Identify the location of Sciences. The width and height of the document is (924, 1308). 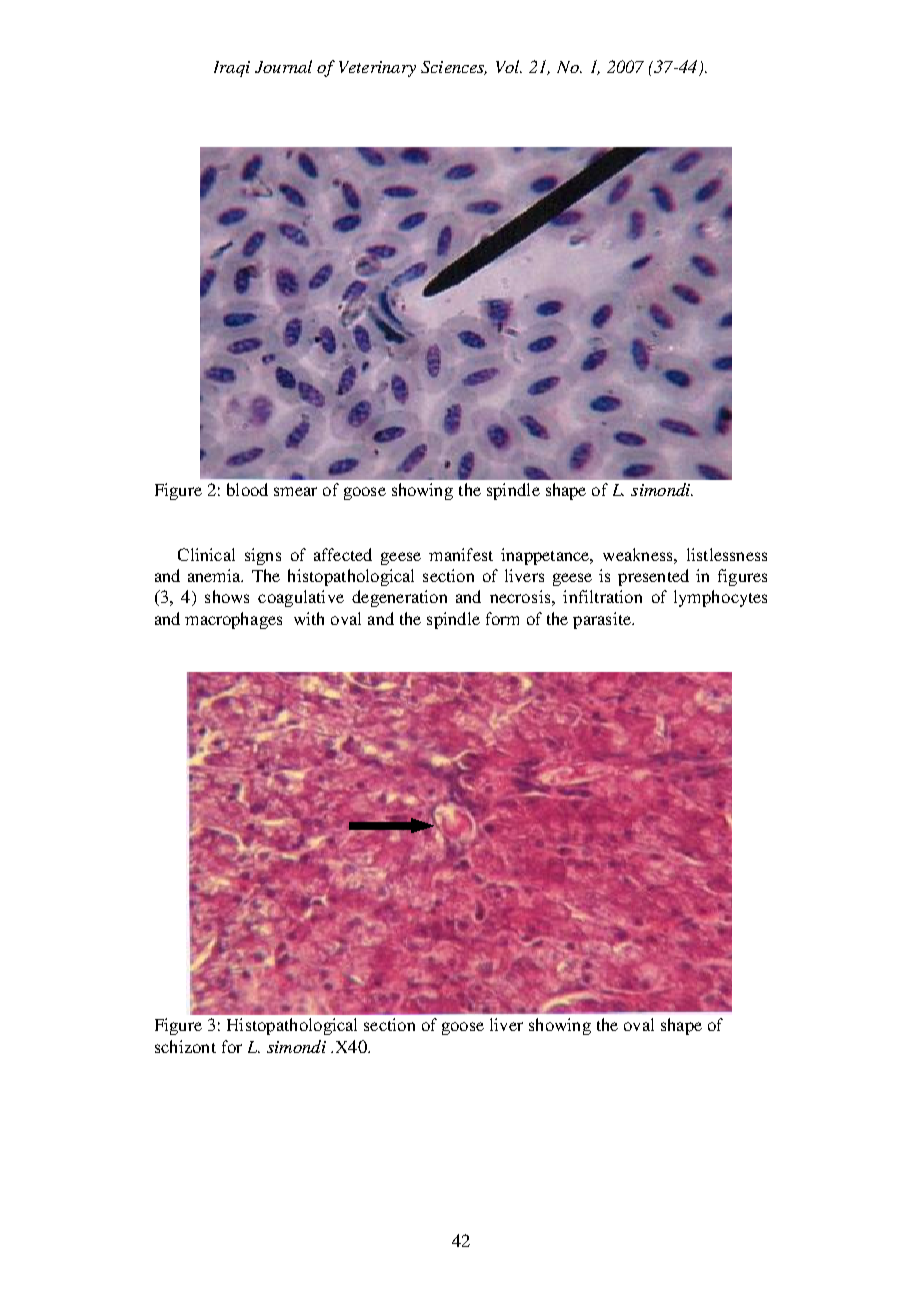
(454, 68).
